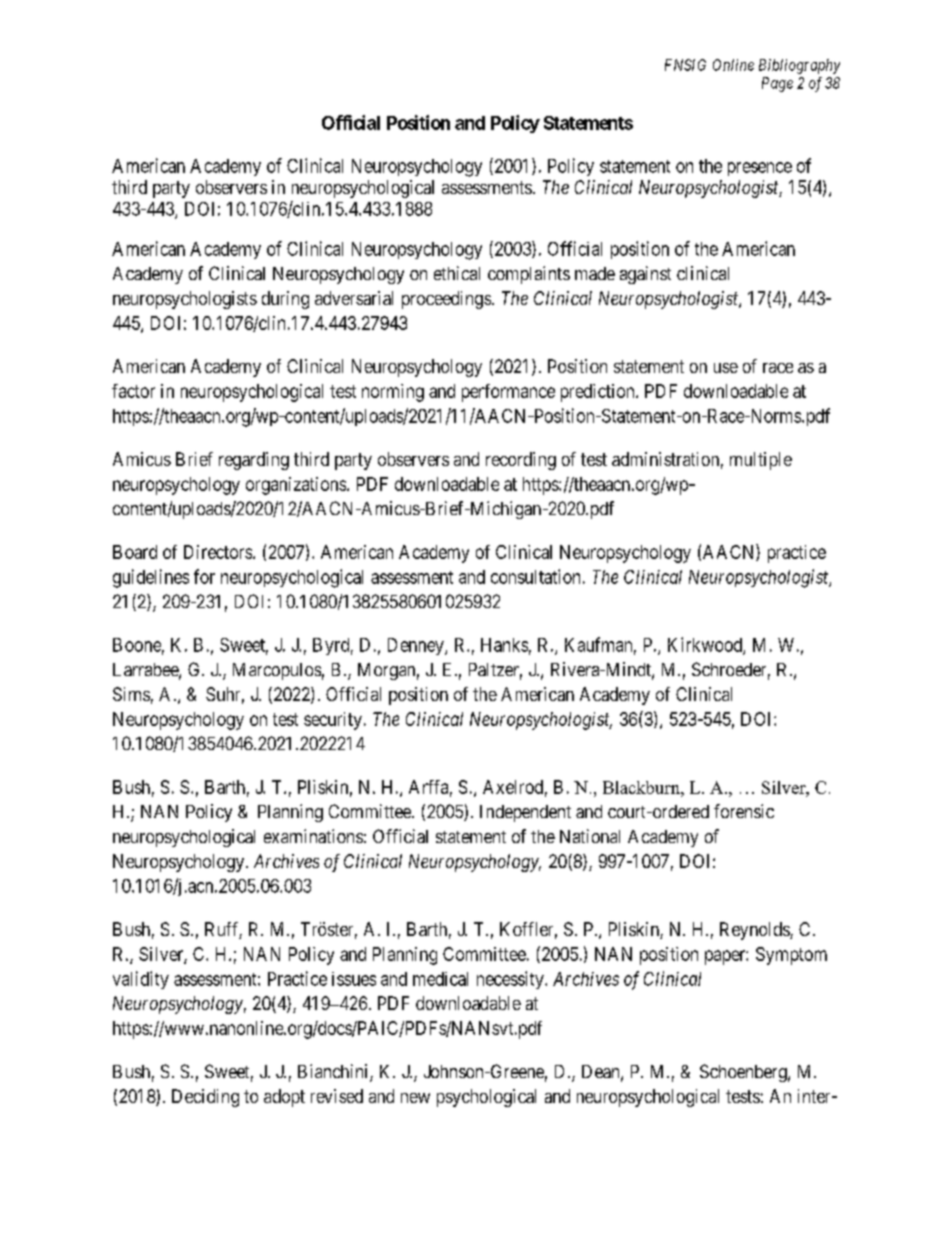 This document has height=1233, width=952. What do you see at coordinates (521, 461) in the document?
I see `recording` at bounding box center [521, 461].
